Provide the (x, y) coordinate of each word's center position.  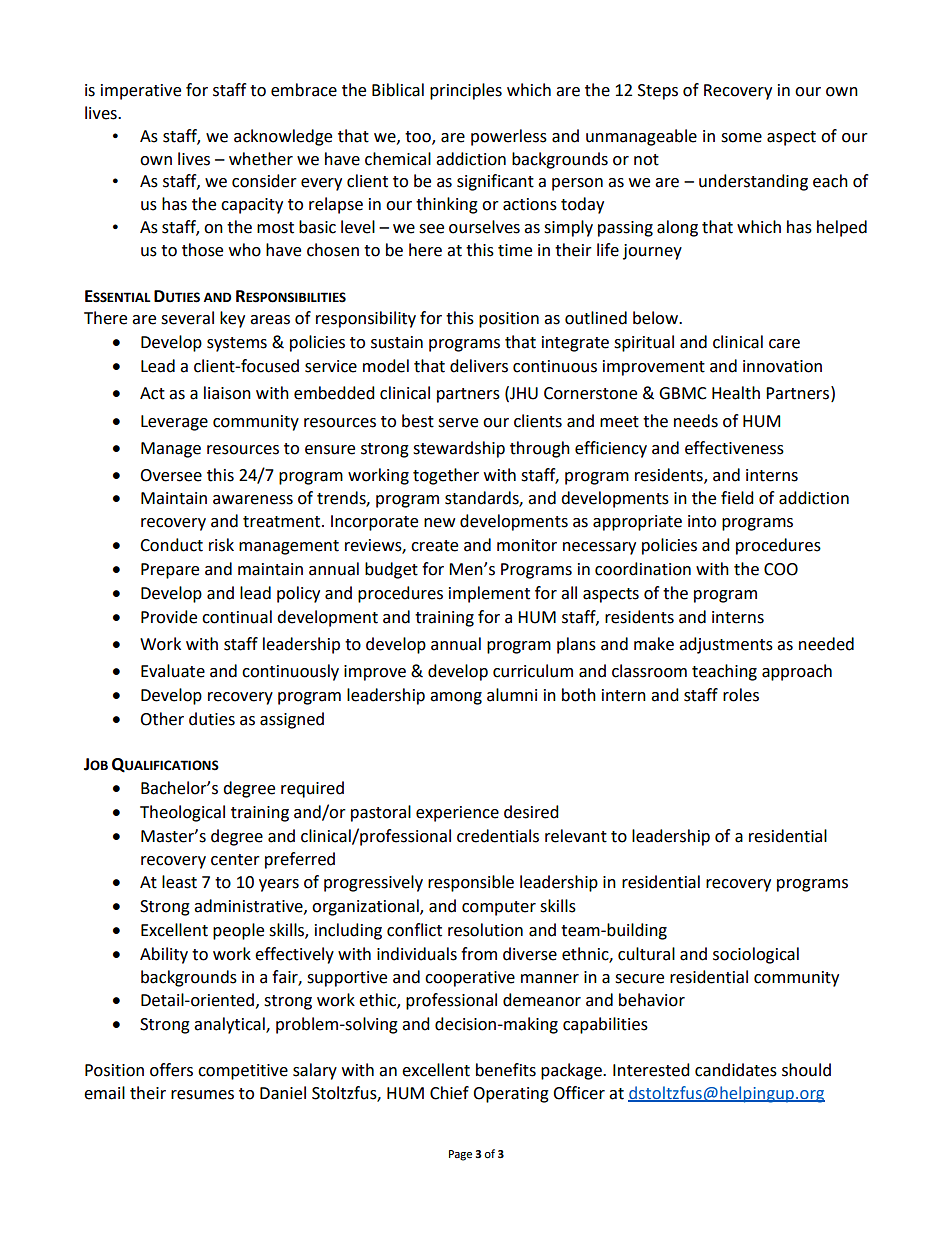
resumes (202, 1095)
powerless (509, 137)
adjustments (726, 645)
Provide (169, 617)
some (741, 138)
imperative (141, 92)
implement (489, 594)
